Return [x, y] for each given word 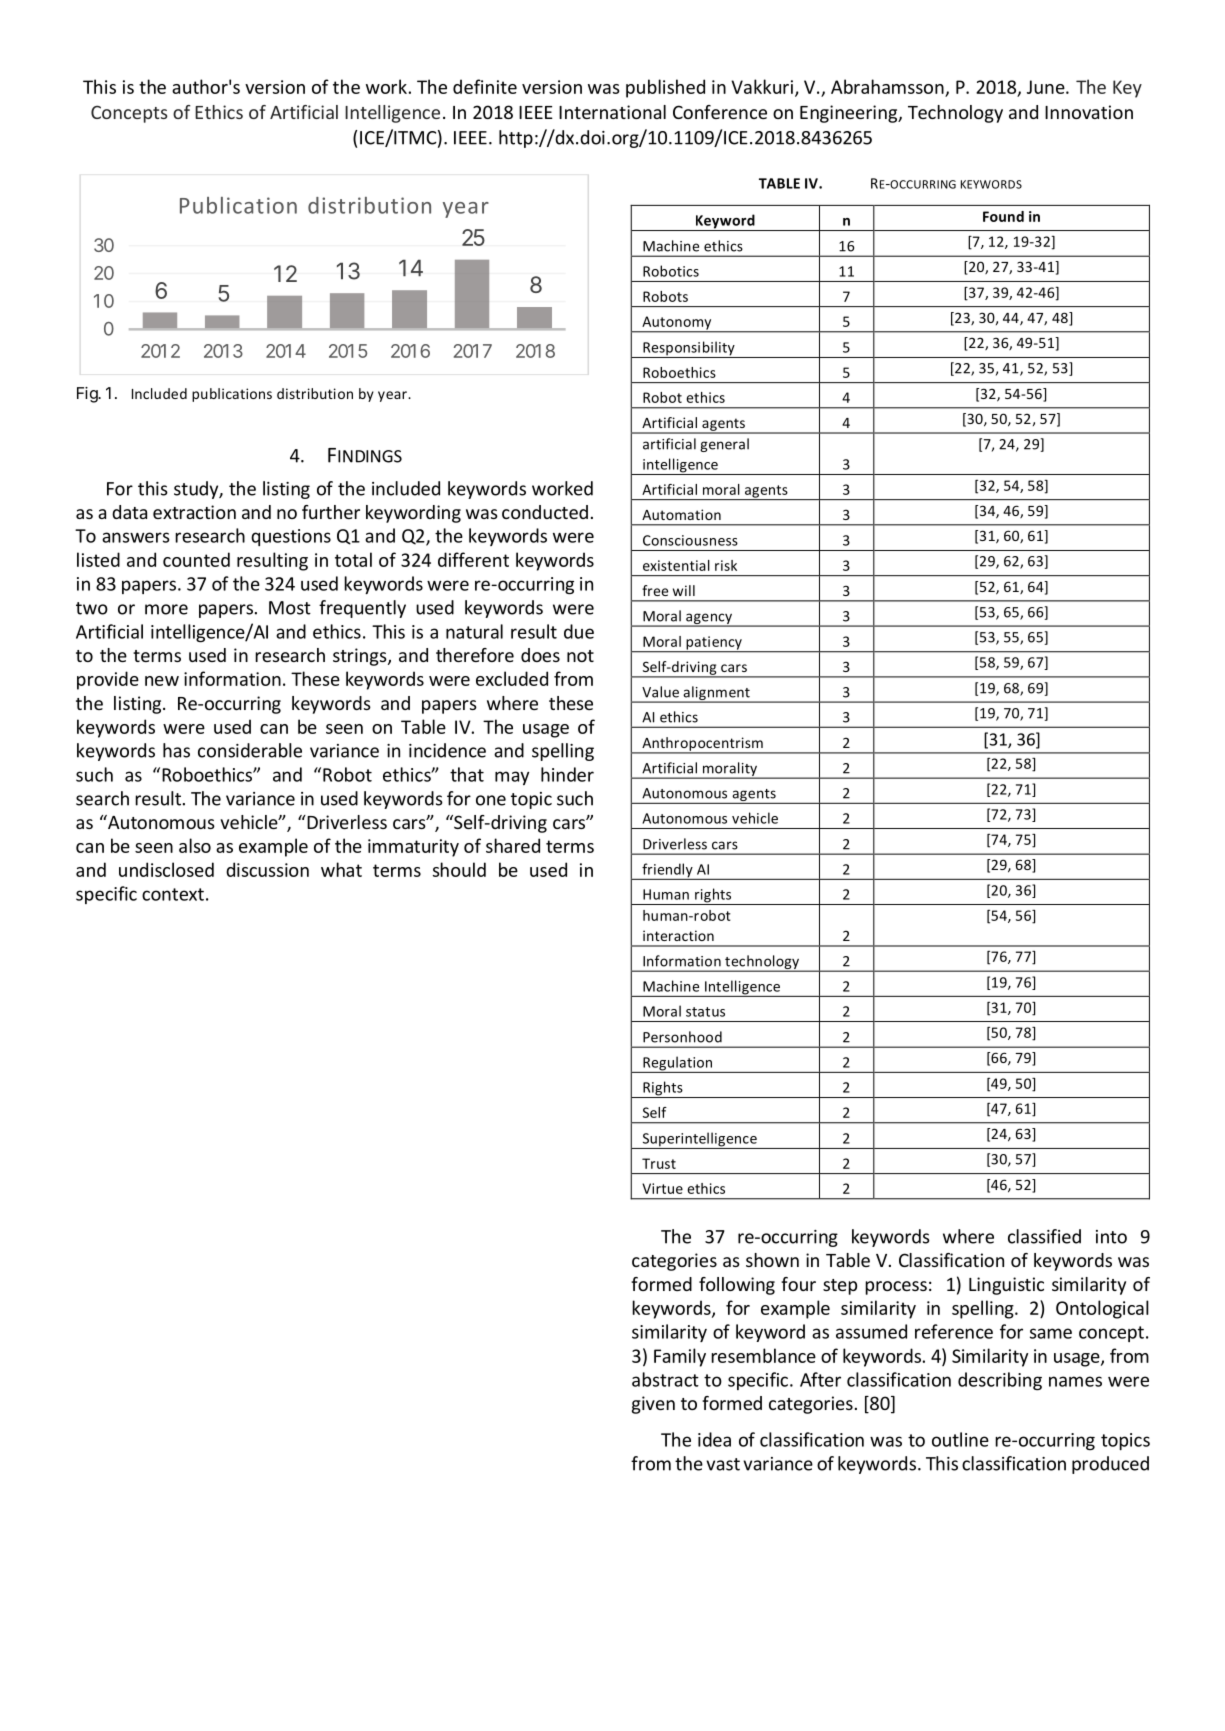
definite [485, 86]
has [176, 750]
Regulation [678, 1064]
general [724, 445]
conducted [545, 512]
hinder [567, 774]
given [653, 1405]
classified [1044, 1236]
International [612, 112]
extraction [194, 512]
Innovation [1089, 112]
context [173, 894]
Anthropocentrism [702, 745]
